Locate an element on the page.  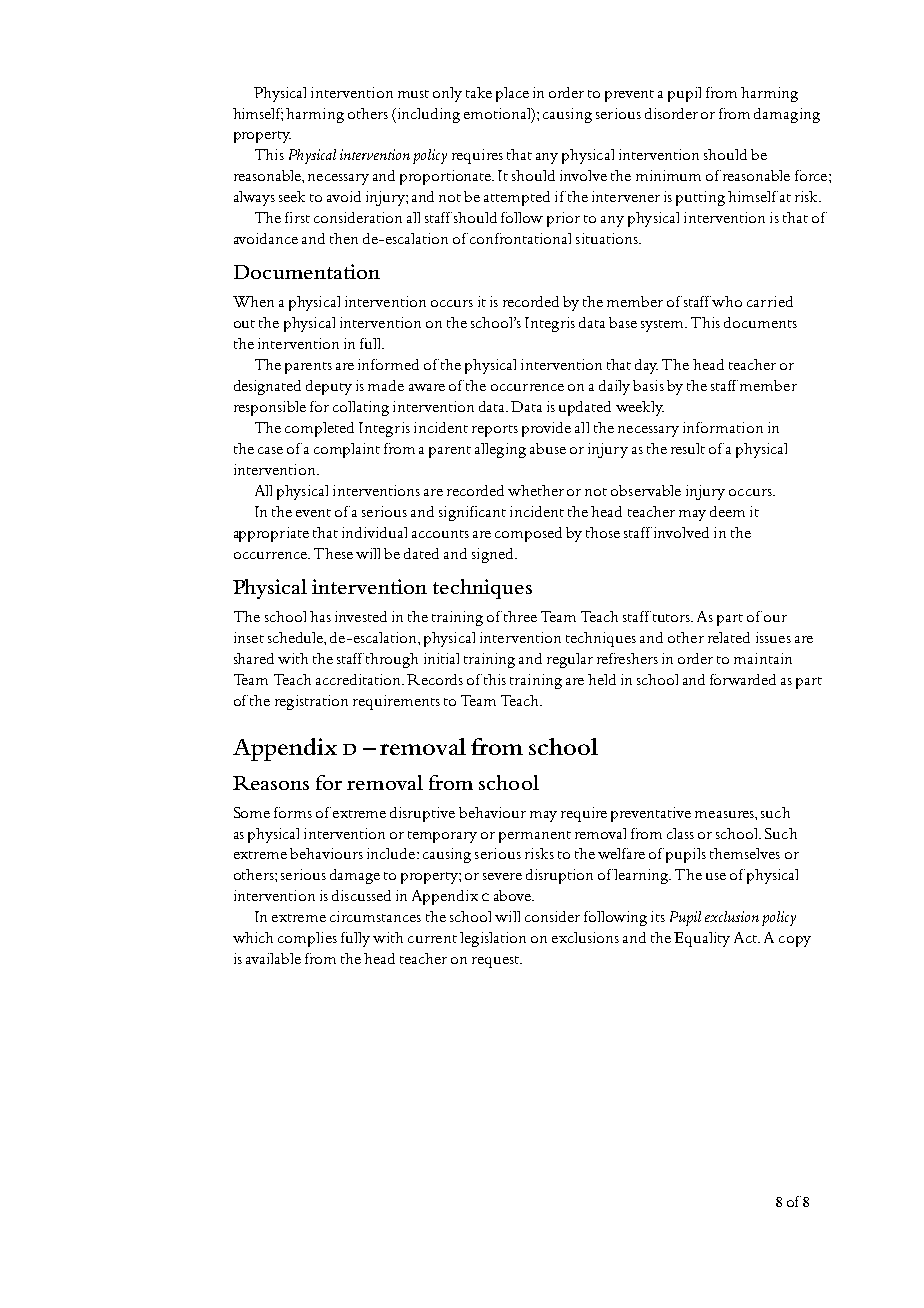
emotional is located at coordinates (498, 114).
